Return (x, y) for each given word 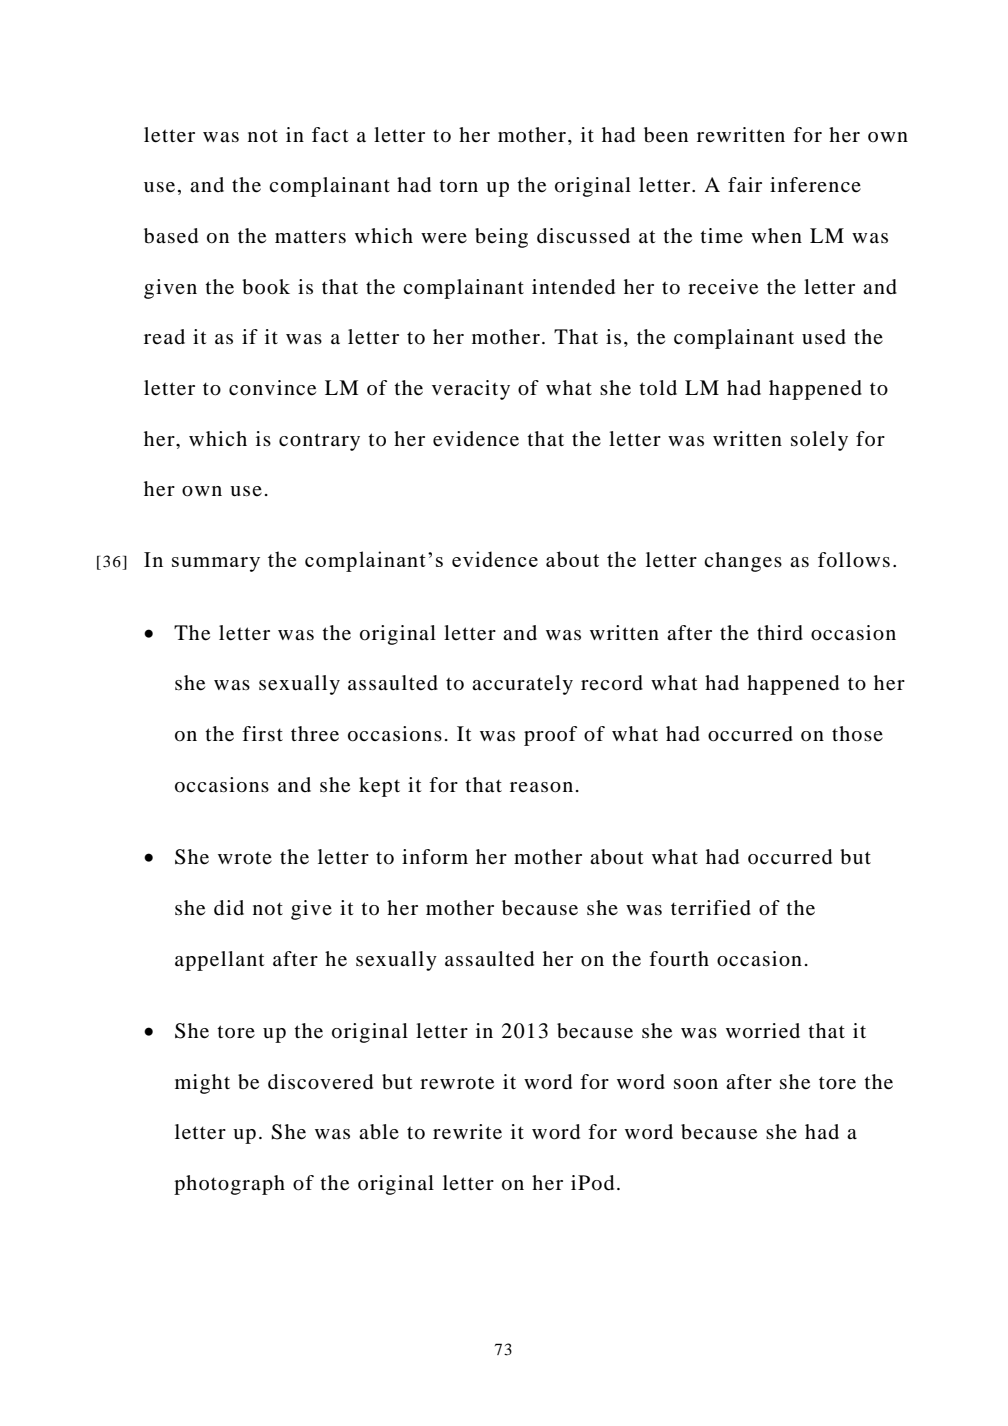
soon (696, 1084)
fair (745, 185)
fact (330, 134)
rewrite (467, 1132)
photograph (229, 1185)
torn (458, 185)
